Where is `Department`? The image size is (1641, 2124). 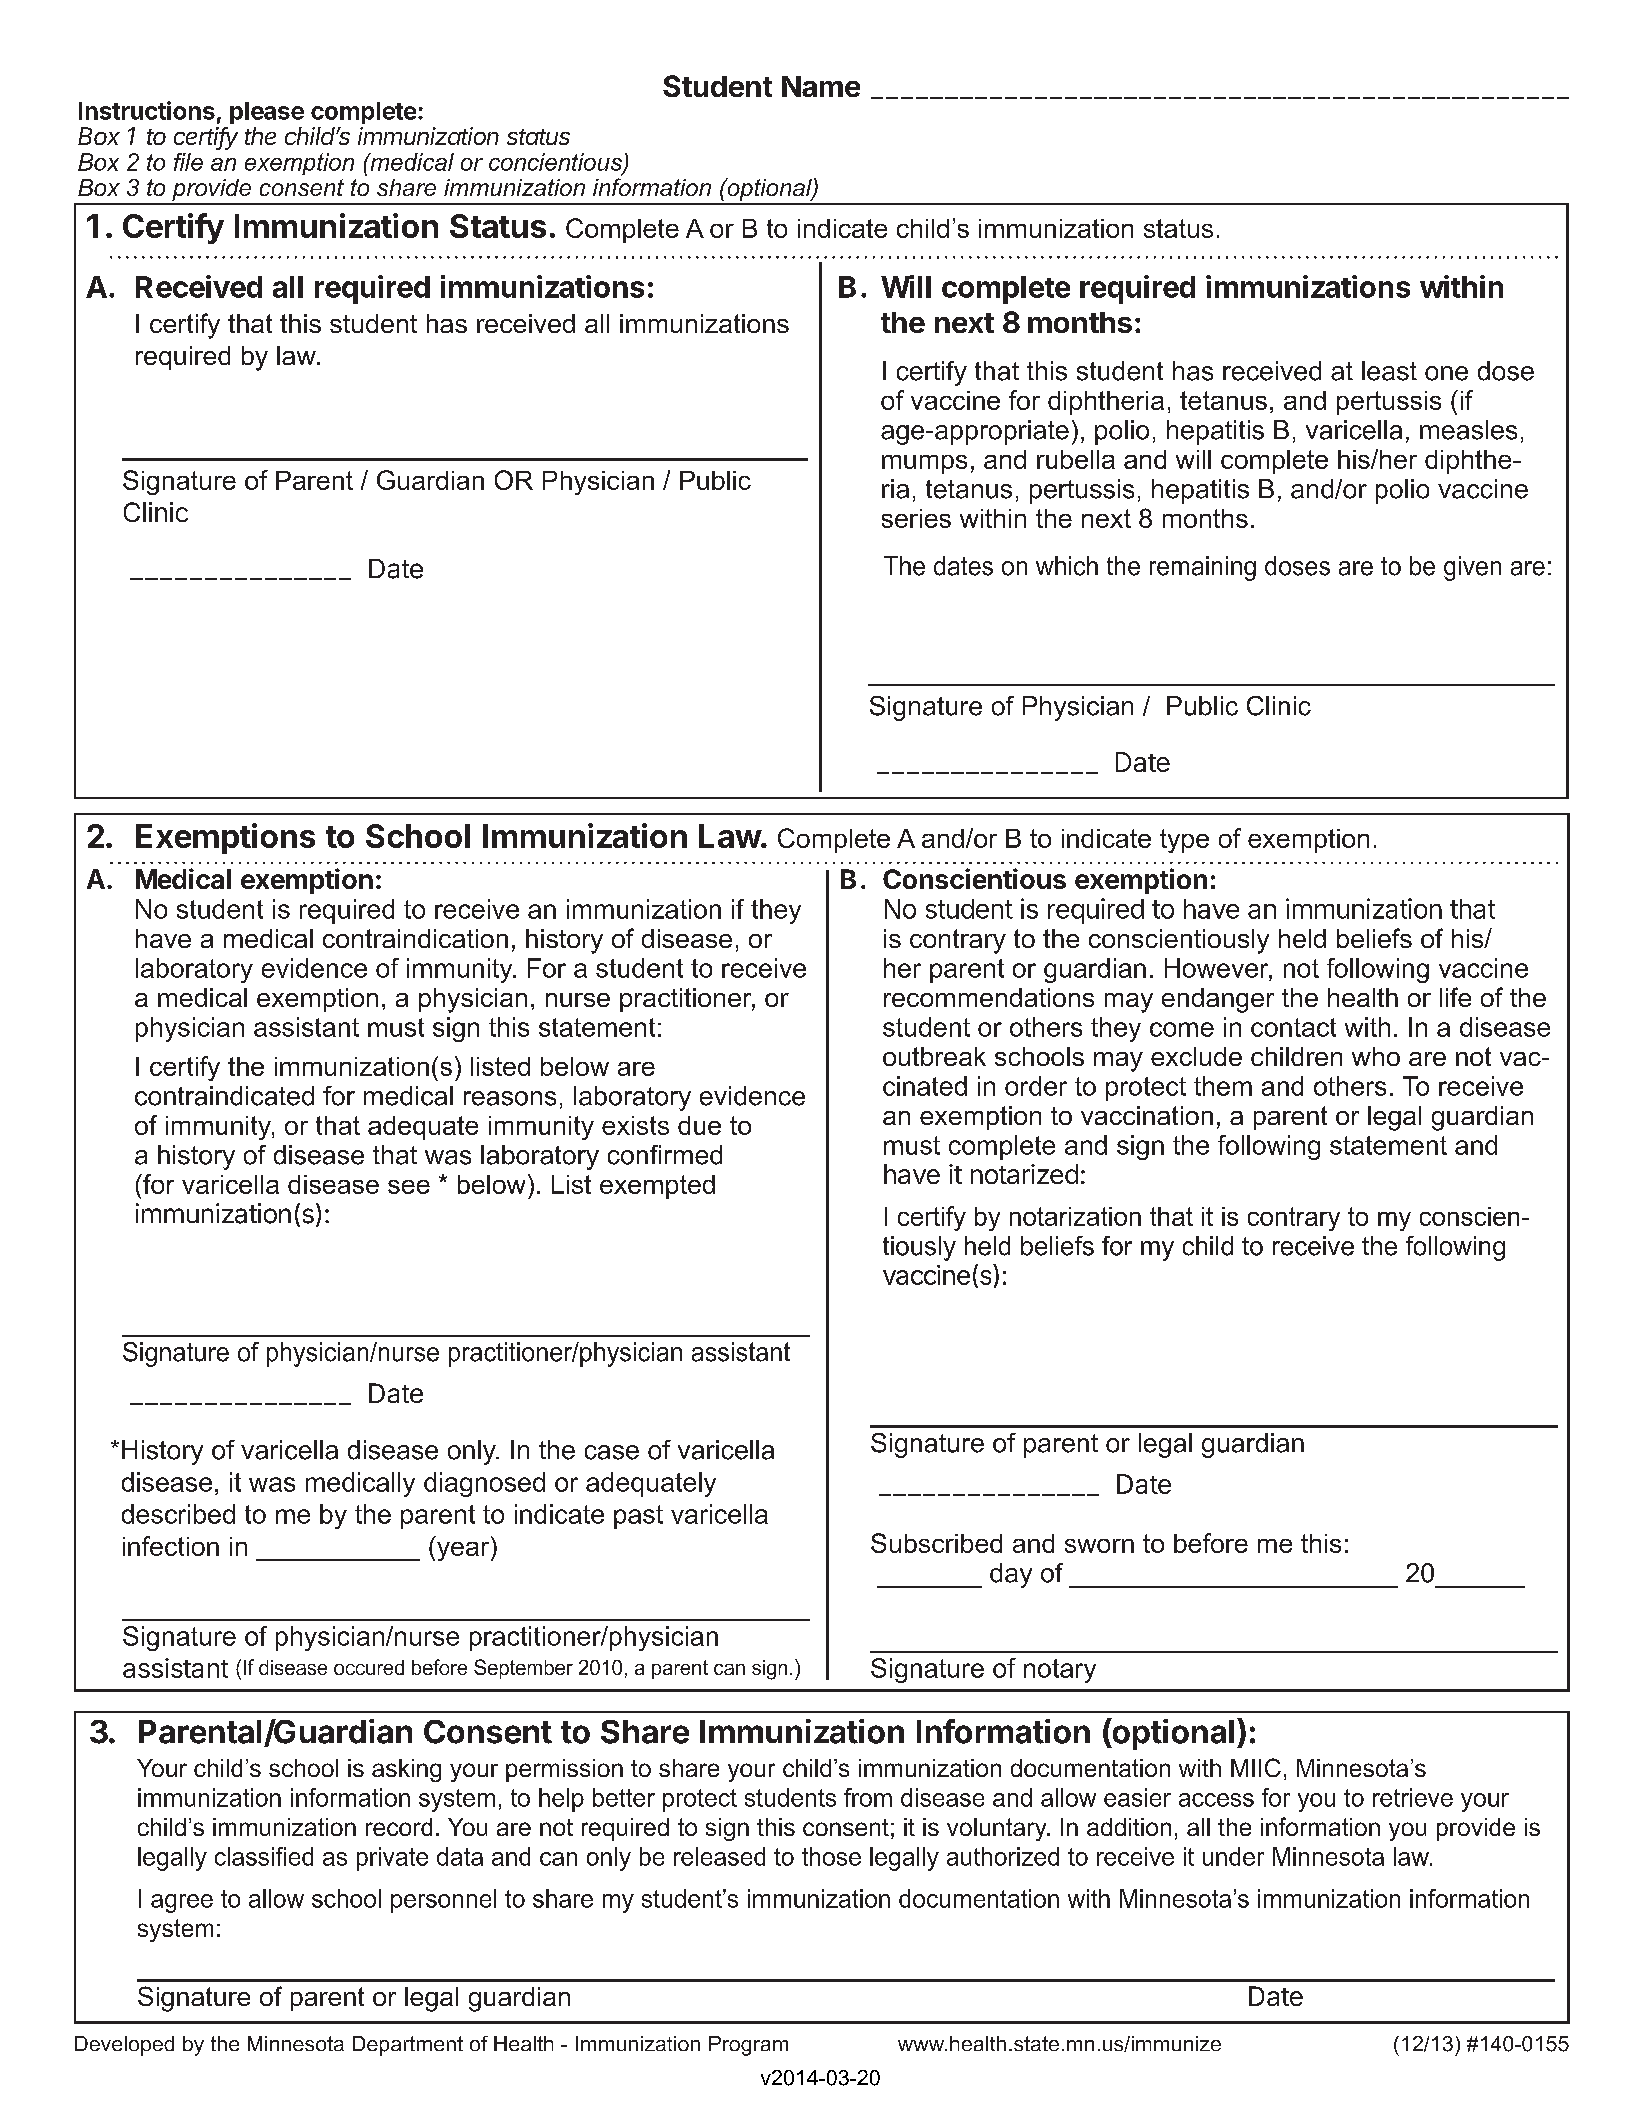
Department is located at coordinates (408, 2046).
